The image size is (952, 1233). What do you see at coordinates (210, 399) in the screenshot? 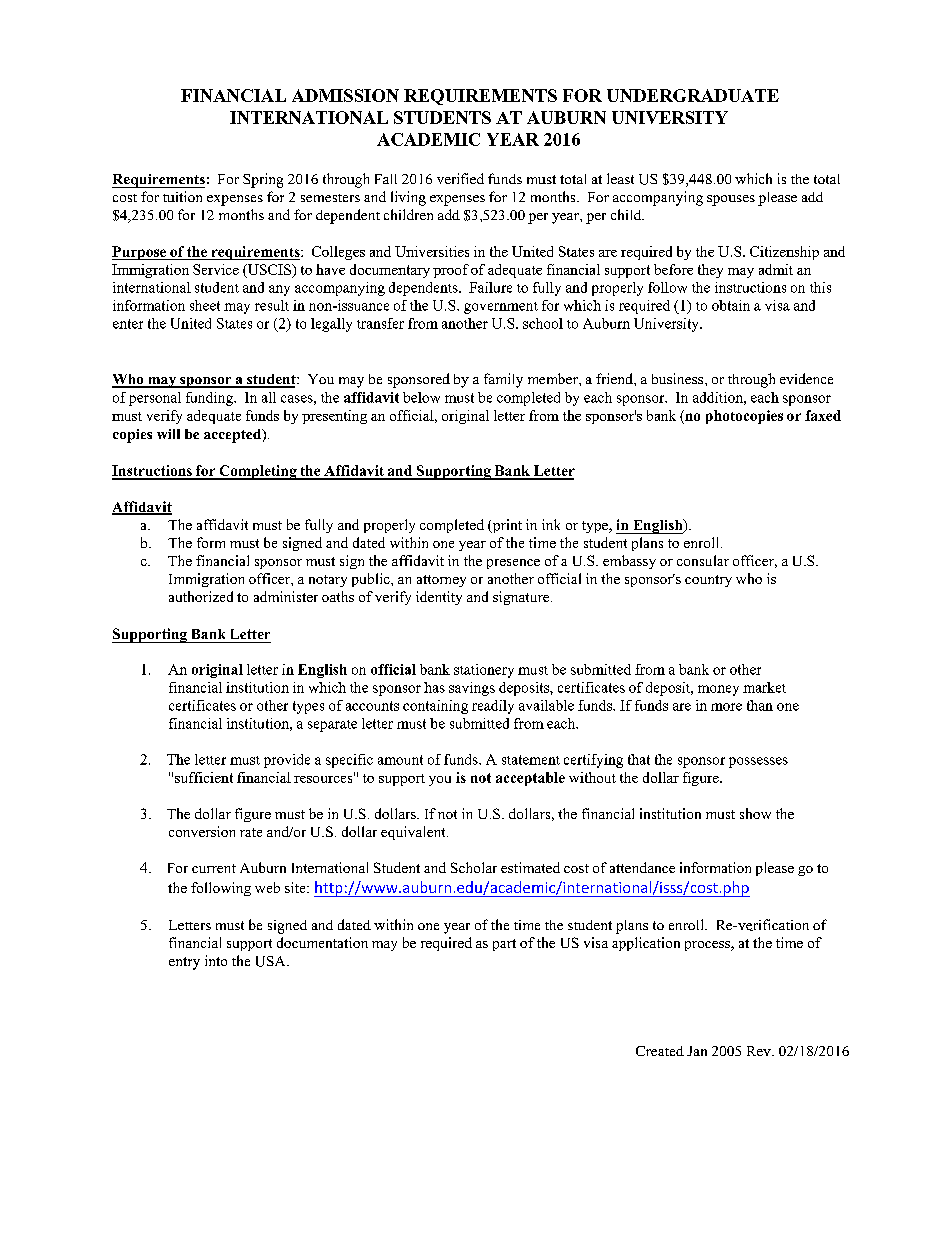
I see `funding` at bounding box center [210, 399].
